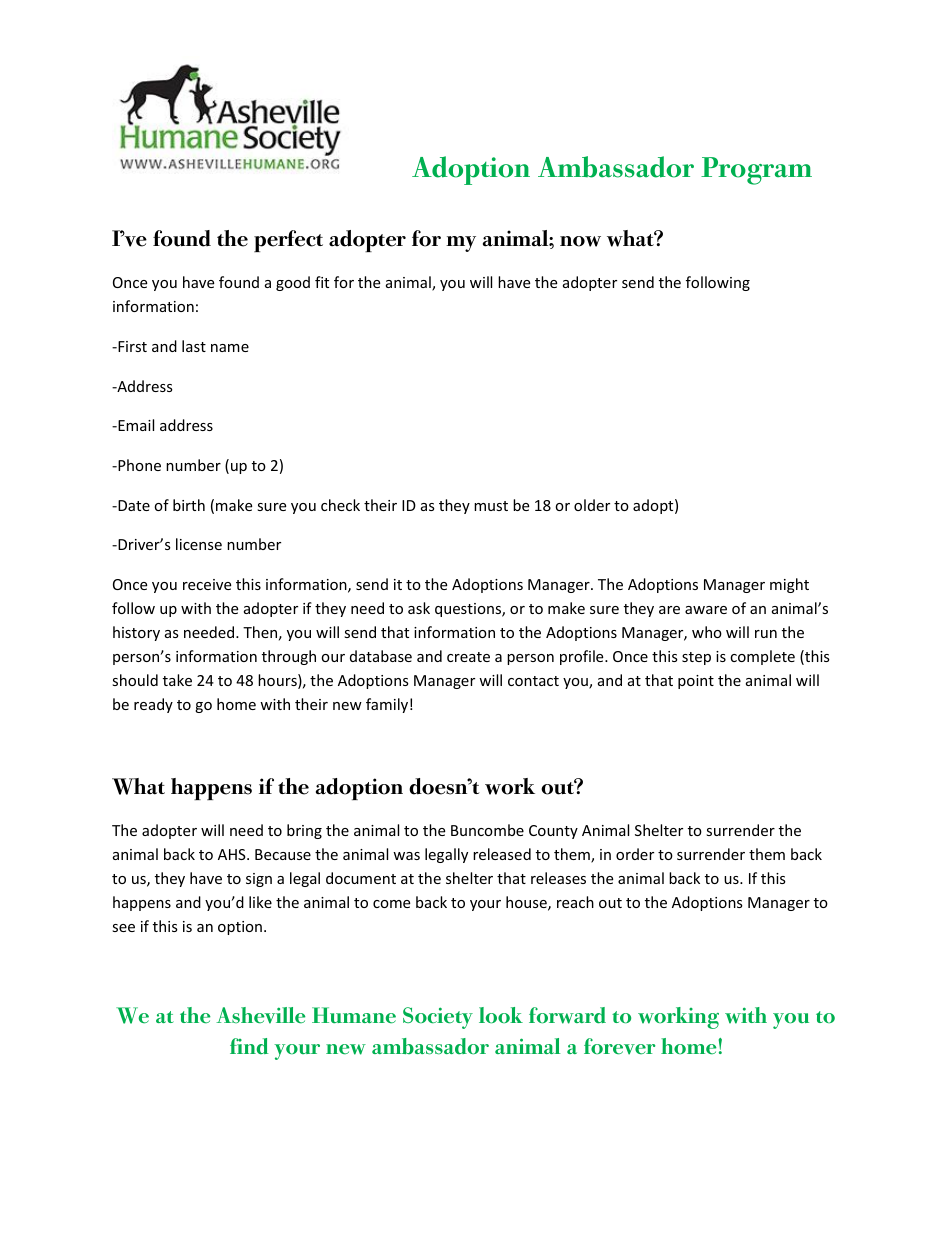 The height and width of the page is (1233, 952). Describe the element at coordinates (491, 506) in the page. I see `must` at that location.
